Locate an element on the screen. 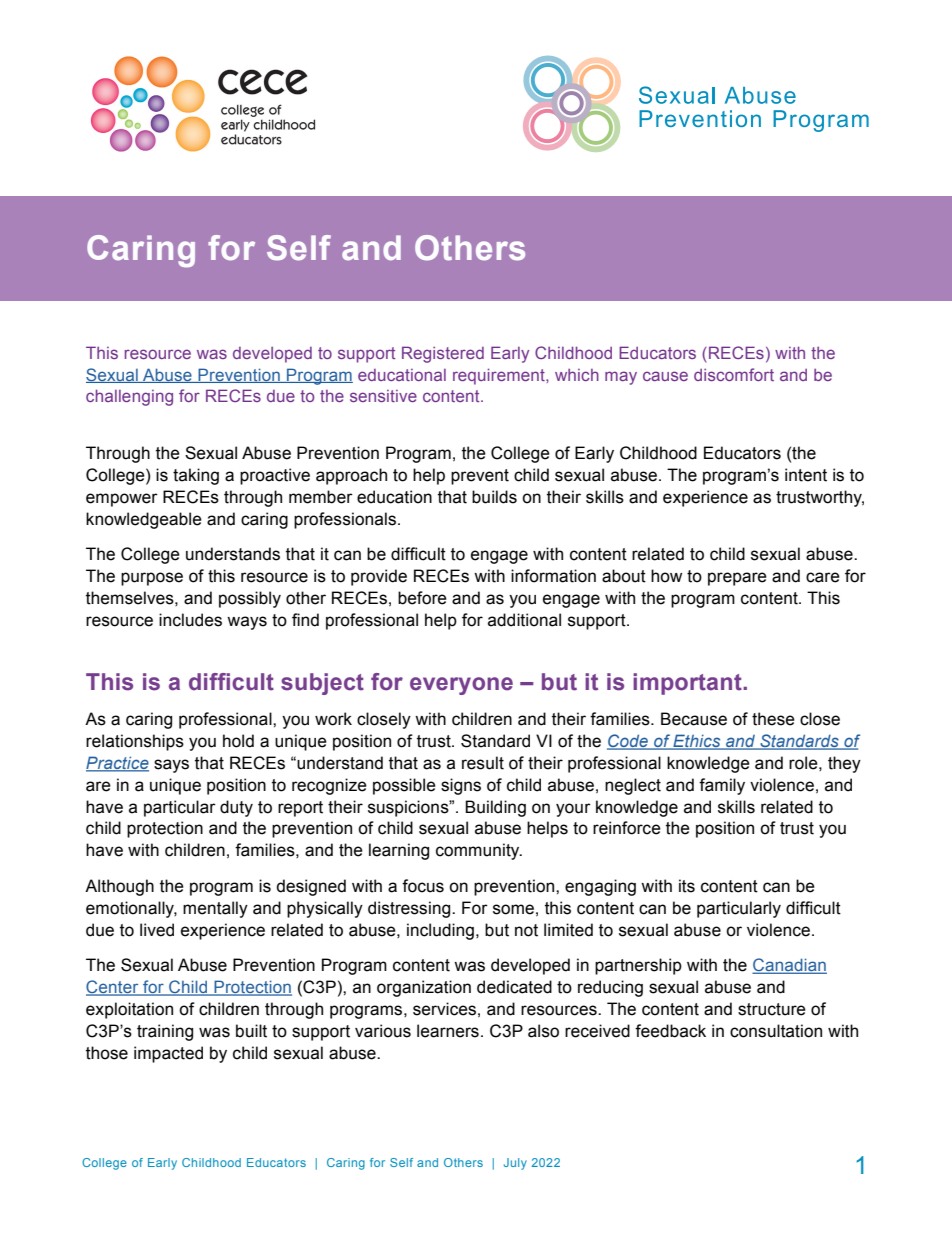  including is located at coordinates (440, 931).
